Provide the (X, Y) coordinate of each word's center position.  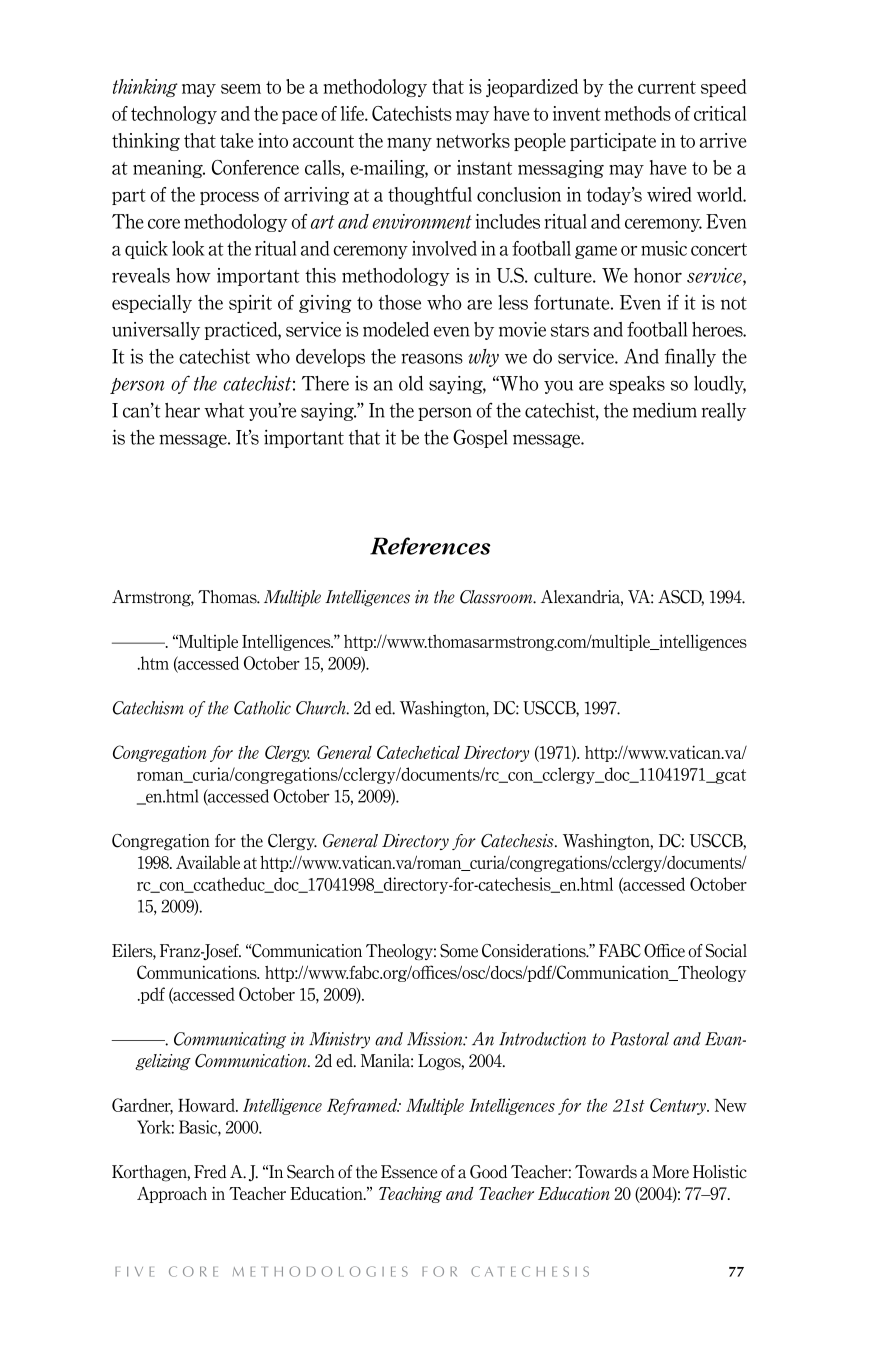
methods (638, 113)
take (236, 140)
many (409, 144)
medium (665, 410)
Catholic (262, 708)
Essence (409, 1172)
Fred (210, 1172)
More (670, 1172)
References (430, 546)
